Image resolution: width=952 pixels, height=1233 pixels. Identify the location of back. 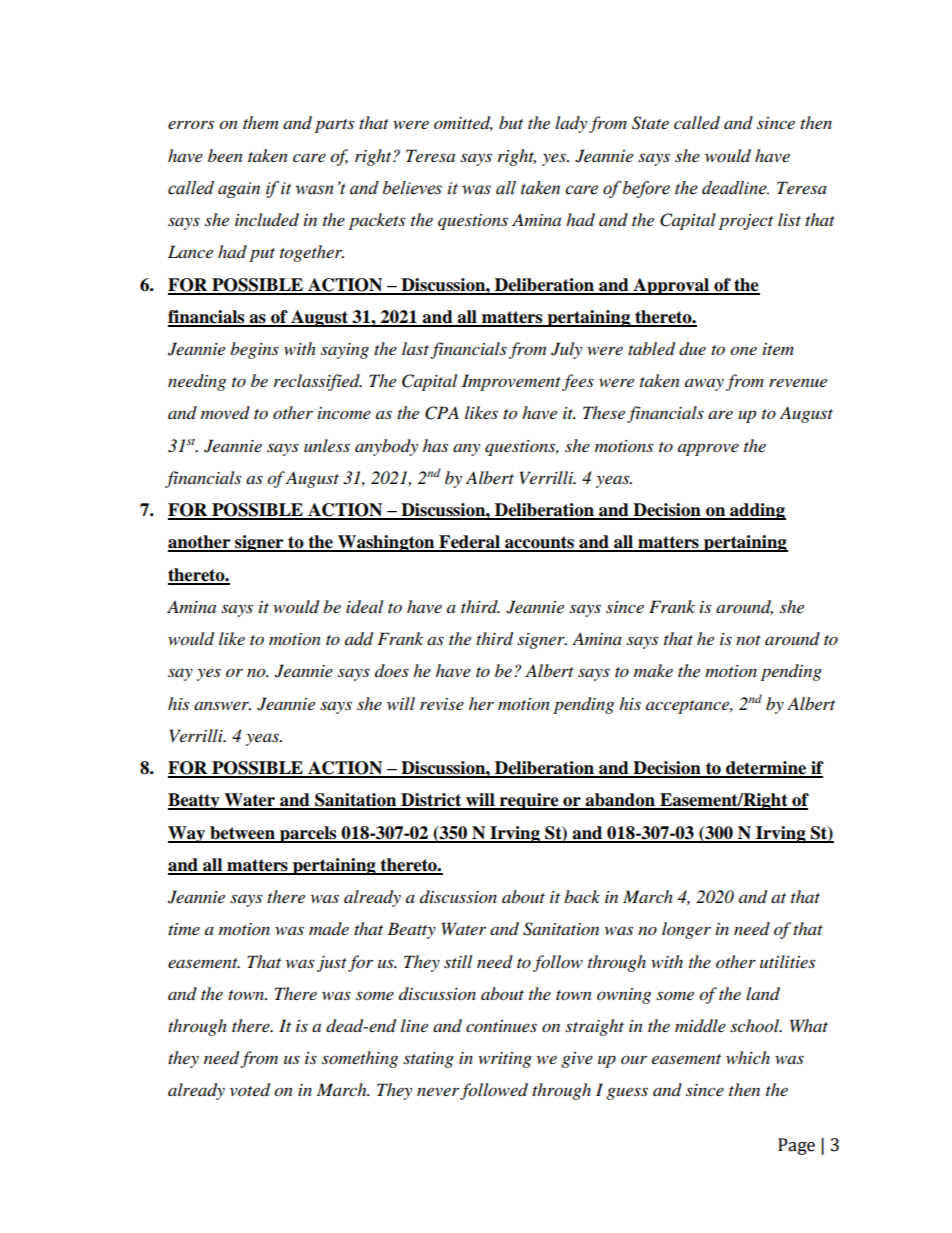
(582, 896).
